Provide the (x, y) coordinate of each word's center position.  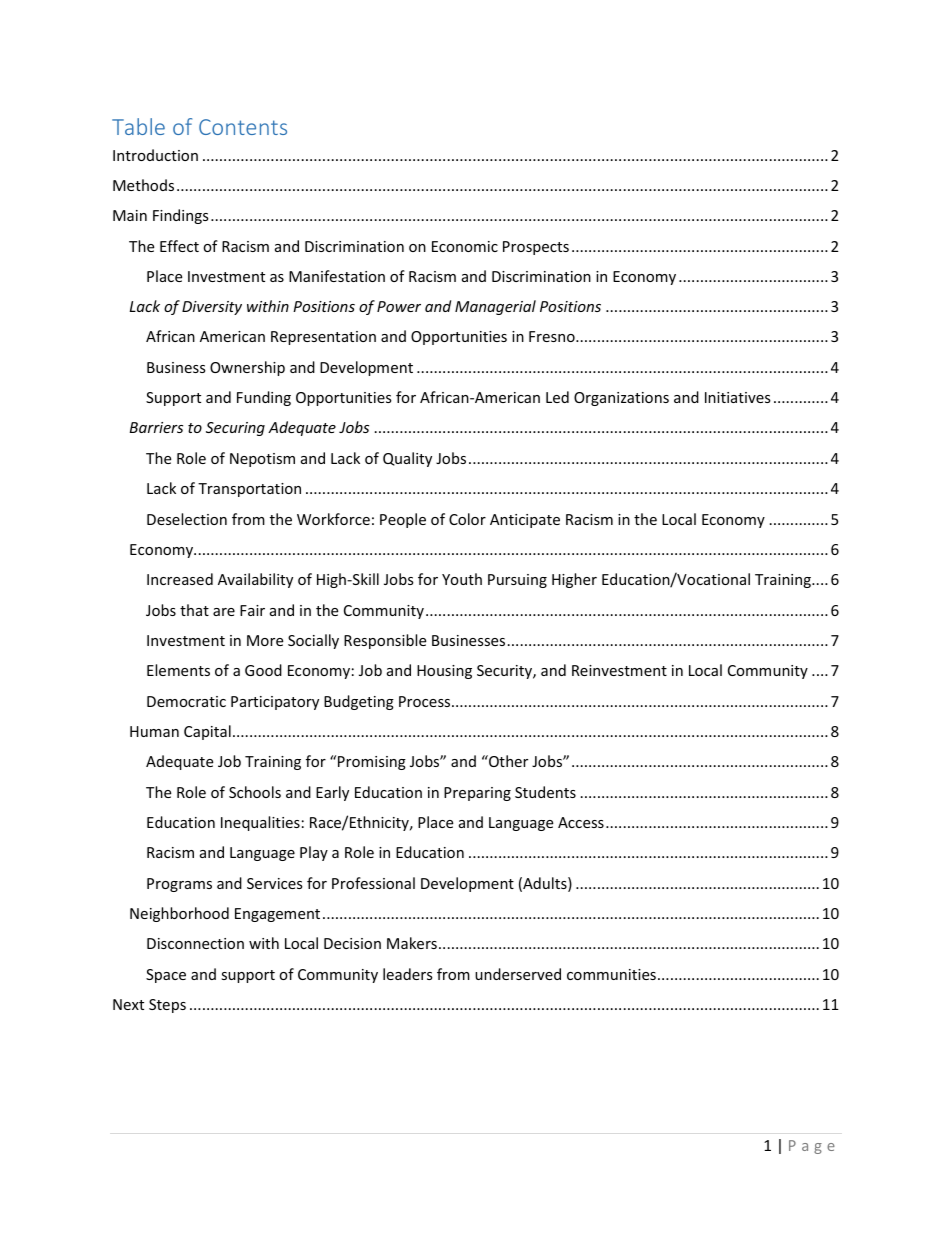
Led (557, 397)
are (224, 612)
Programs (179, 885)
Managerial (495, 307)
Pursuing (517, 581)
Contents (243, 127)
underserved (518, 974)
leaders (408, 974)
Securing (235, 429)
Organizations (621, 399)
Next (128, 1004)
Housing (444, 672)
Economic (465, 246)
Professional (373, 883)
